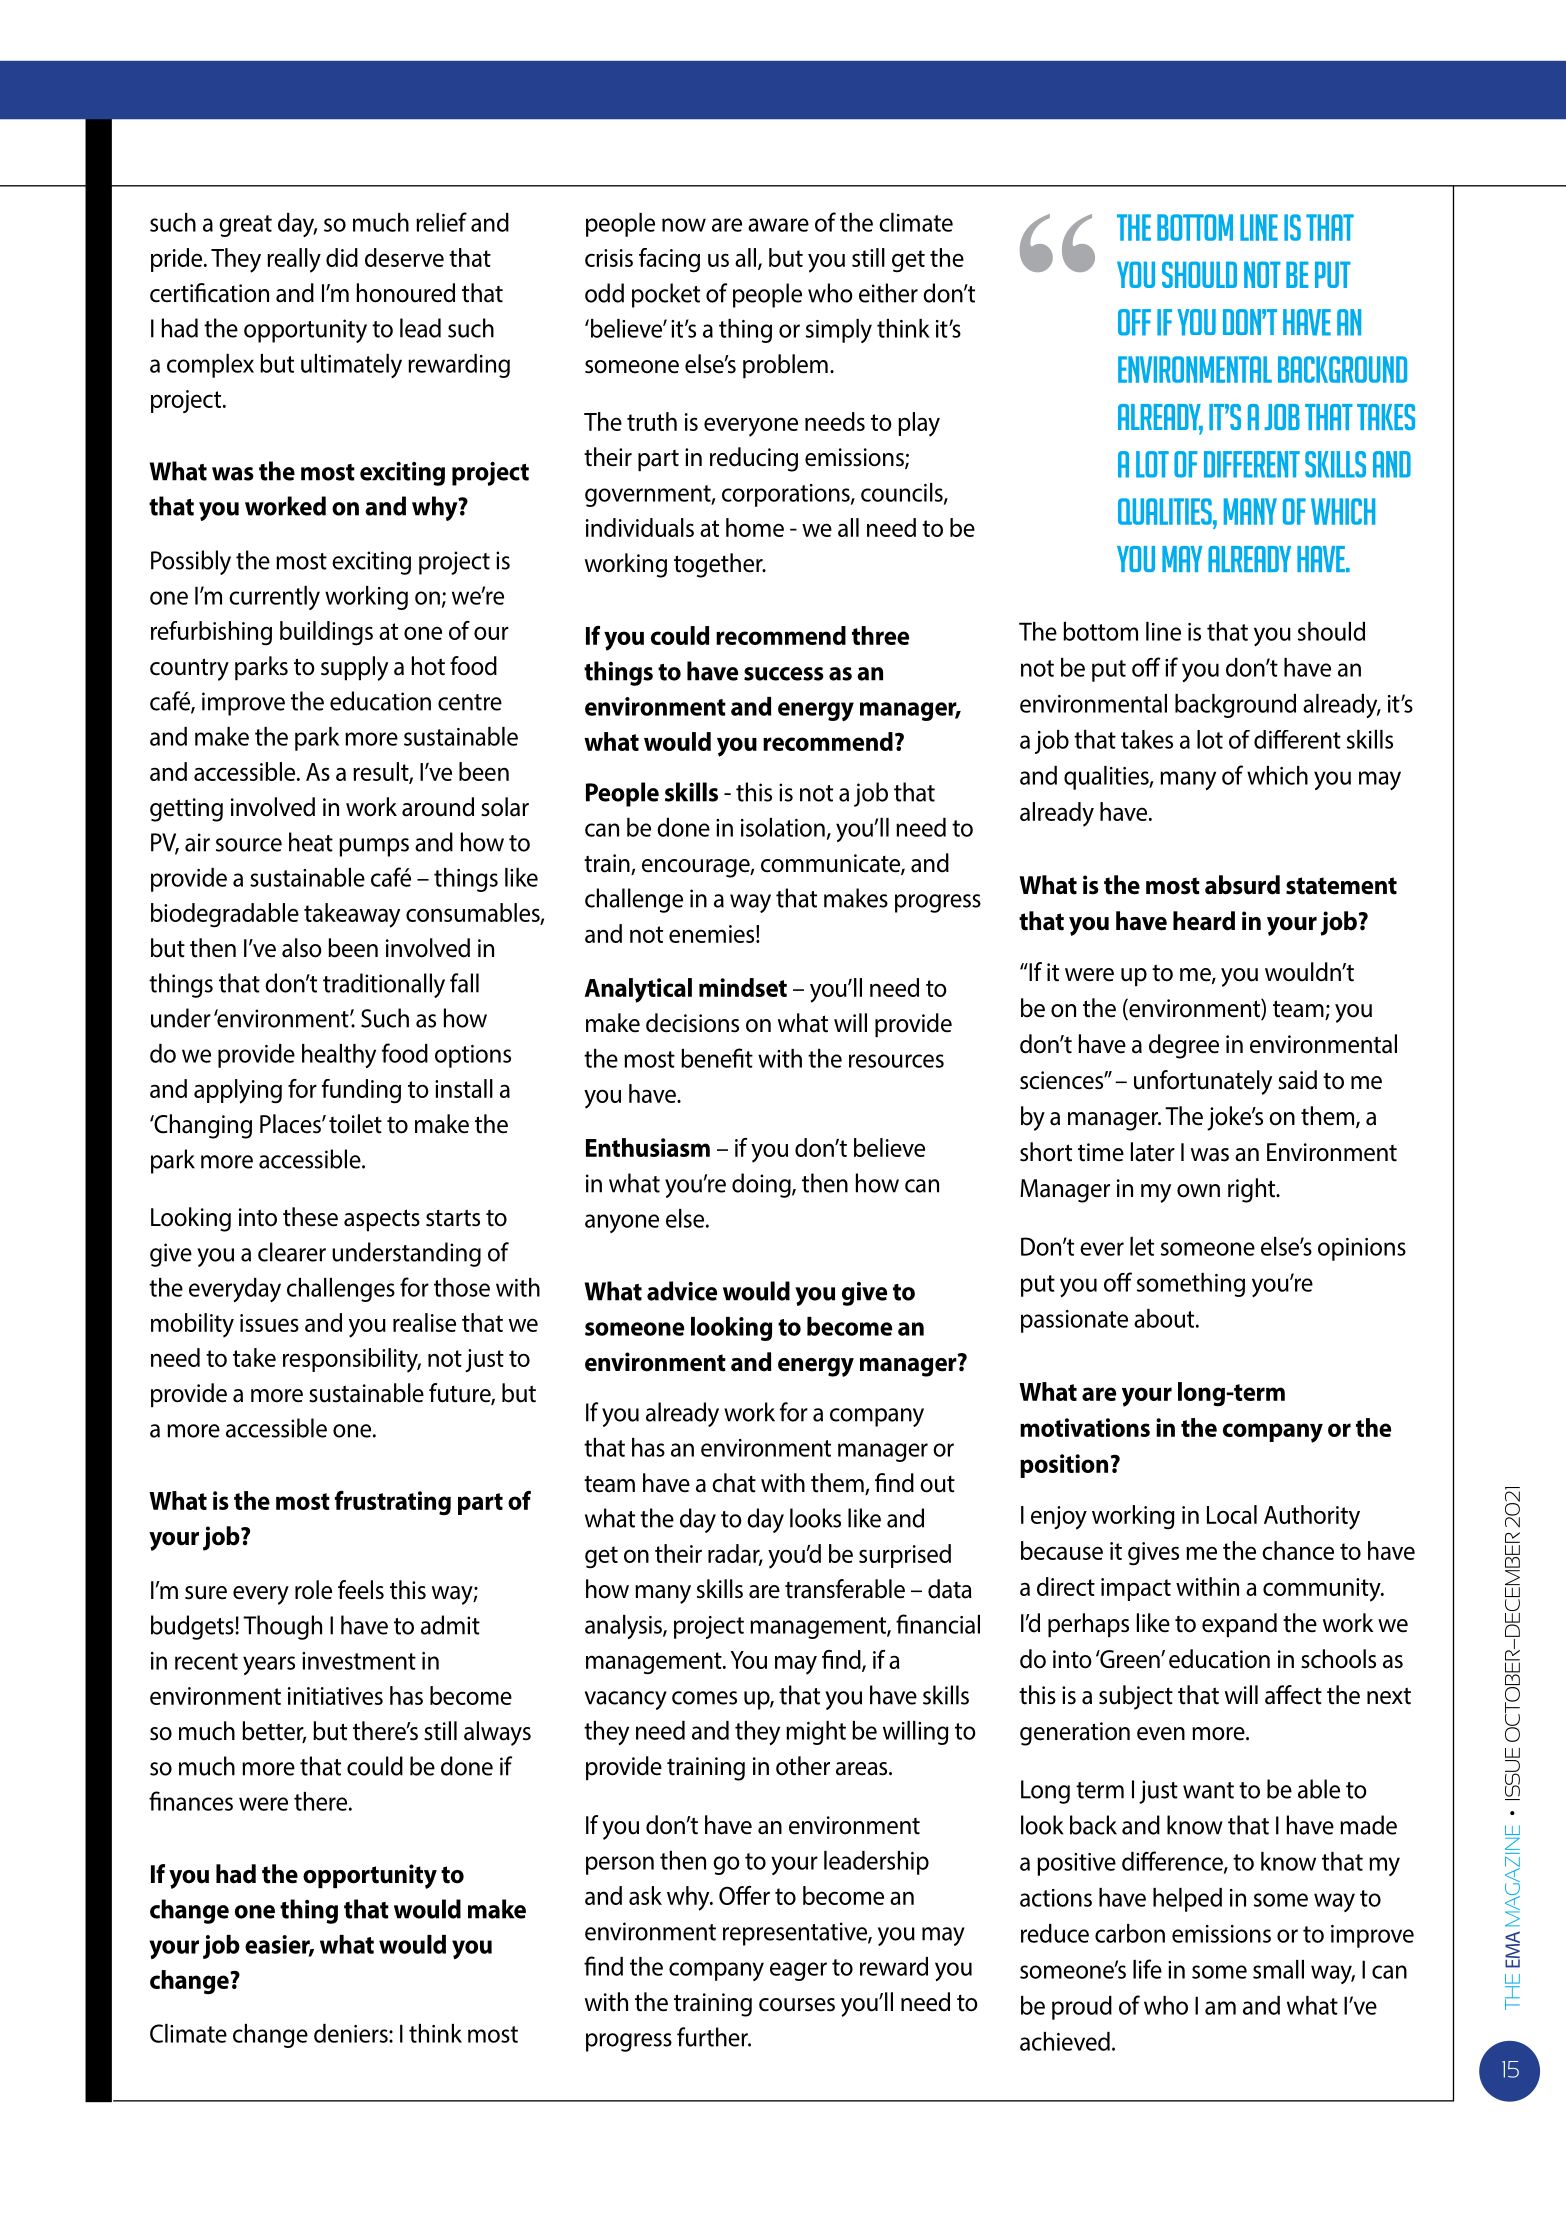 The height and width of the document is (2214, 1566). I want to click on unfortunately, so click(1203, 1082).
